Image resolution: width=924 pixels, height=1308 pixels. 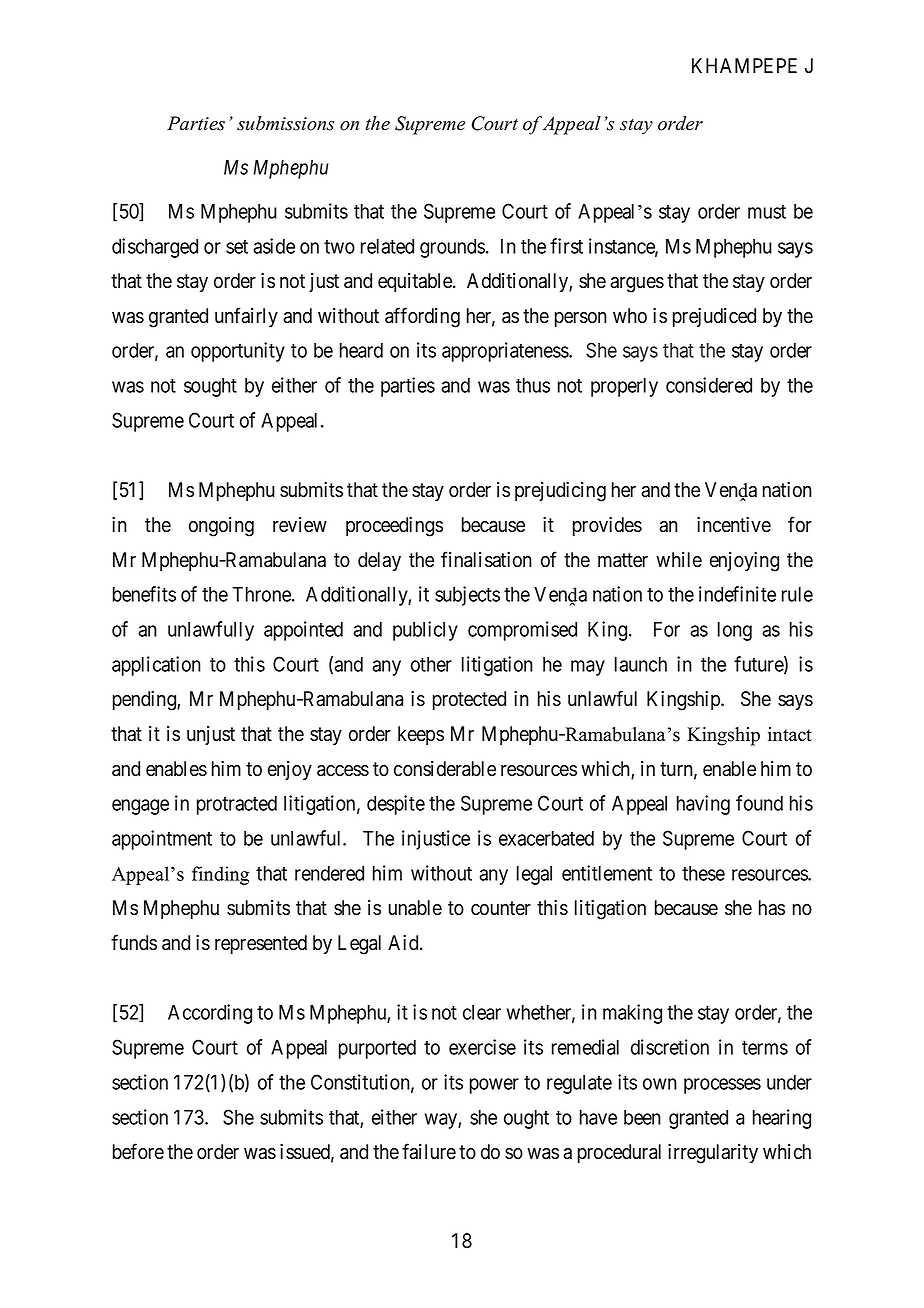 I want to click on must, so click(x=767, y=212).
